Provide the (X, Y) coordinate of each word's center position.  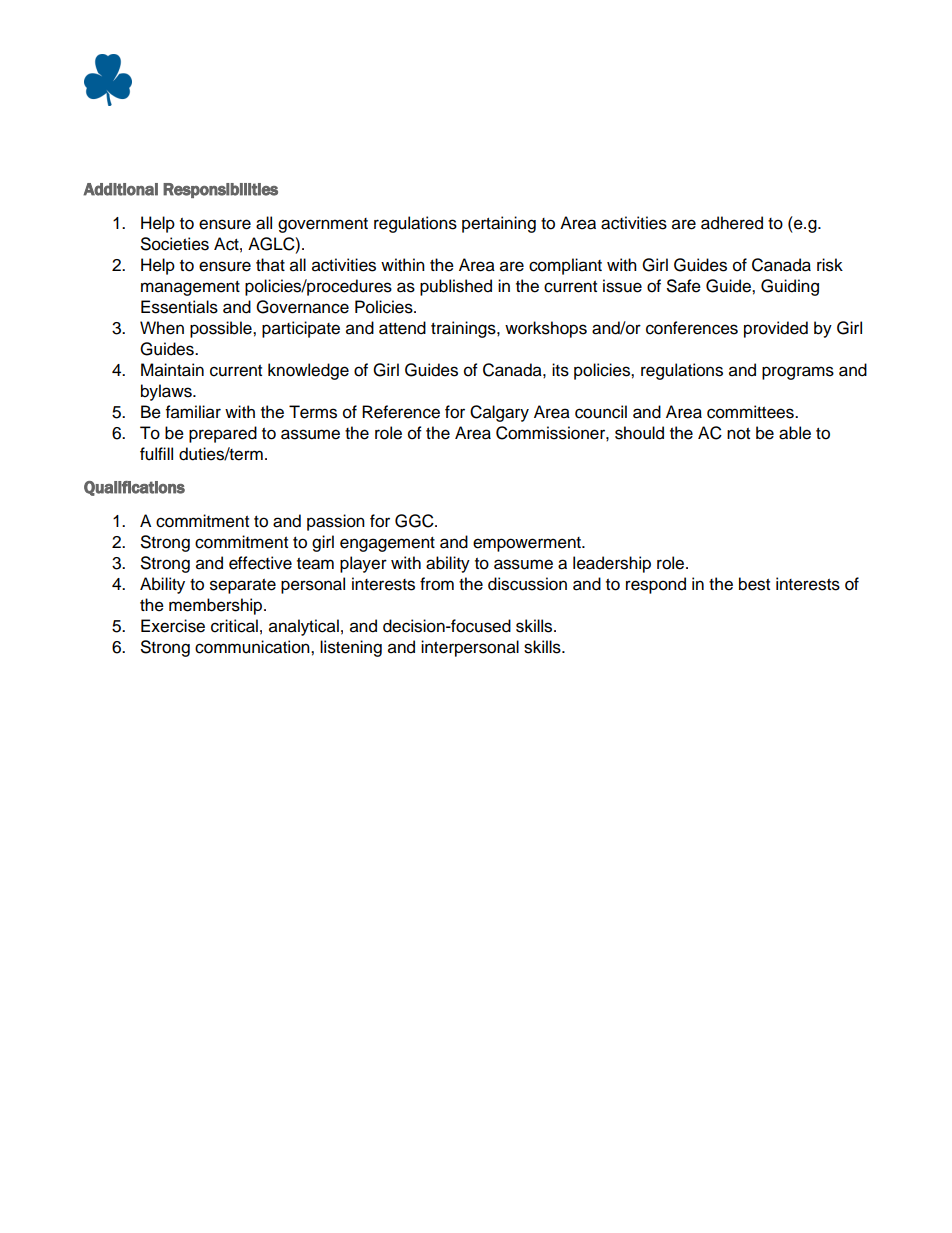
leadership (612, 564)
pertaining (499, 224)
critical (234, 626)
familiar (193, 412)
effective (260, 563)
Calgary (499, 413)
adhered (732, 223)
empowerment (528, 544)
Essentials (179, 307)
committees (751, 412)
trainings (464, 329)
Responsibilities (220, 190)
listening (351, 648)
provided (776, 329)
